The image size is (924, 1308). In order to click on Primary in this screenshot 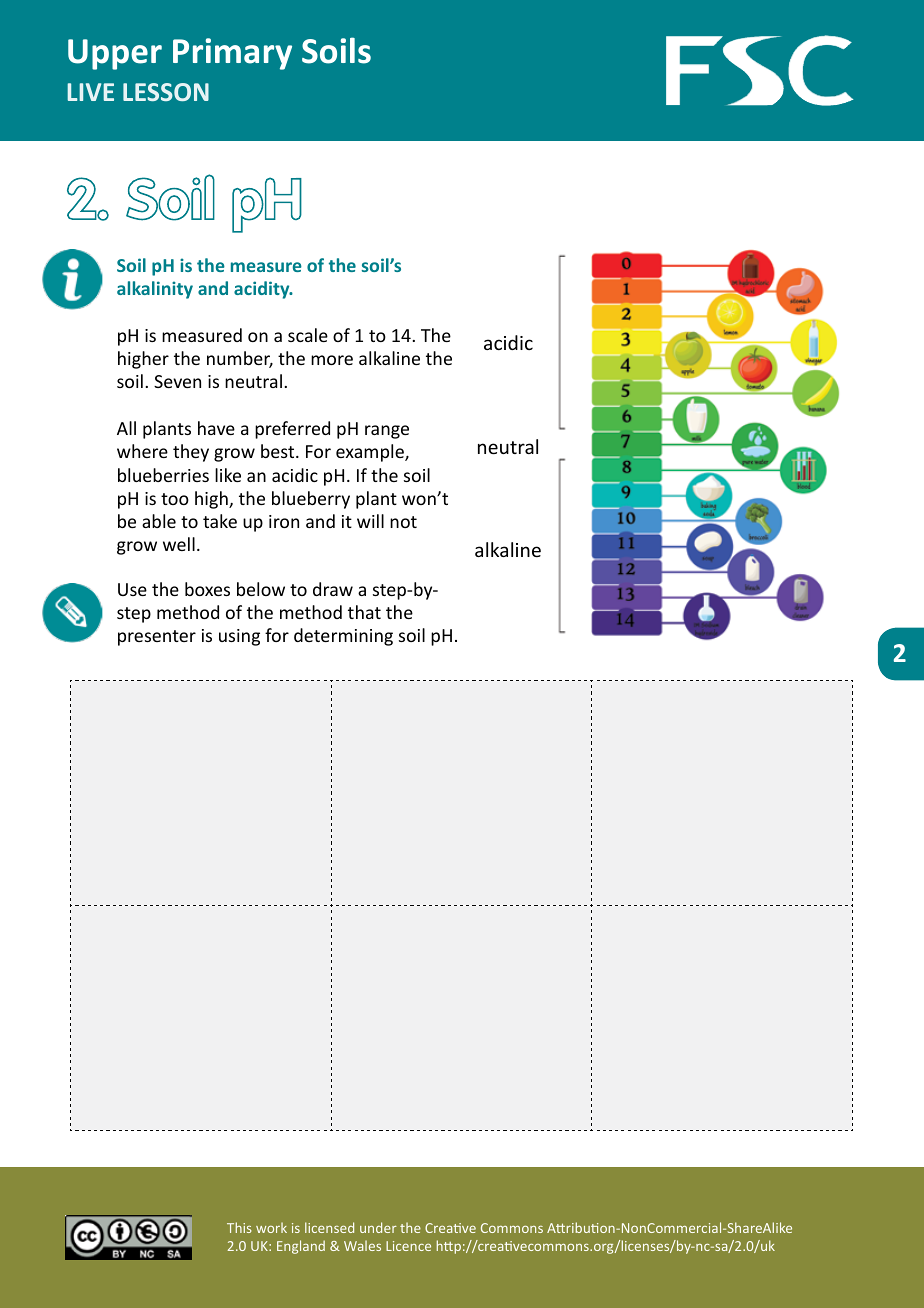, I will do `click(232, 54)`.
